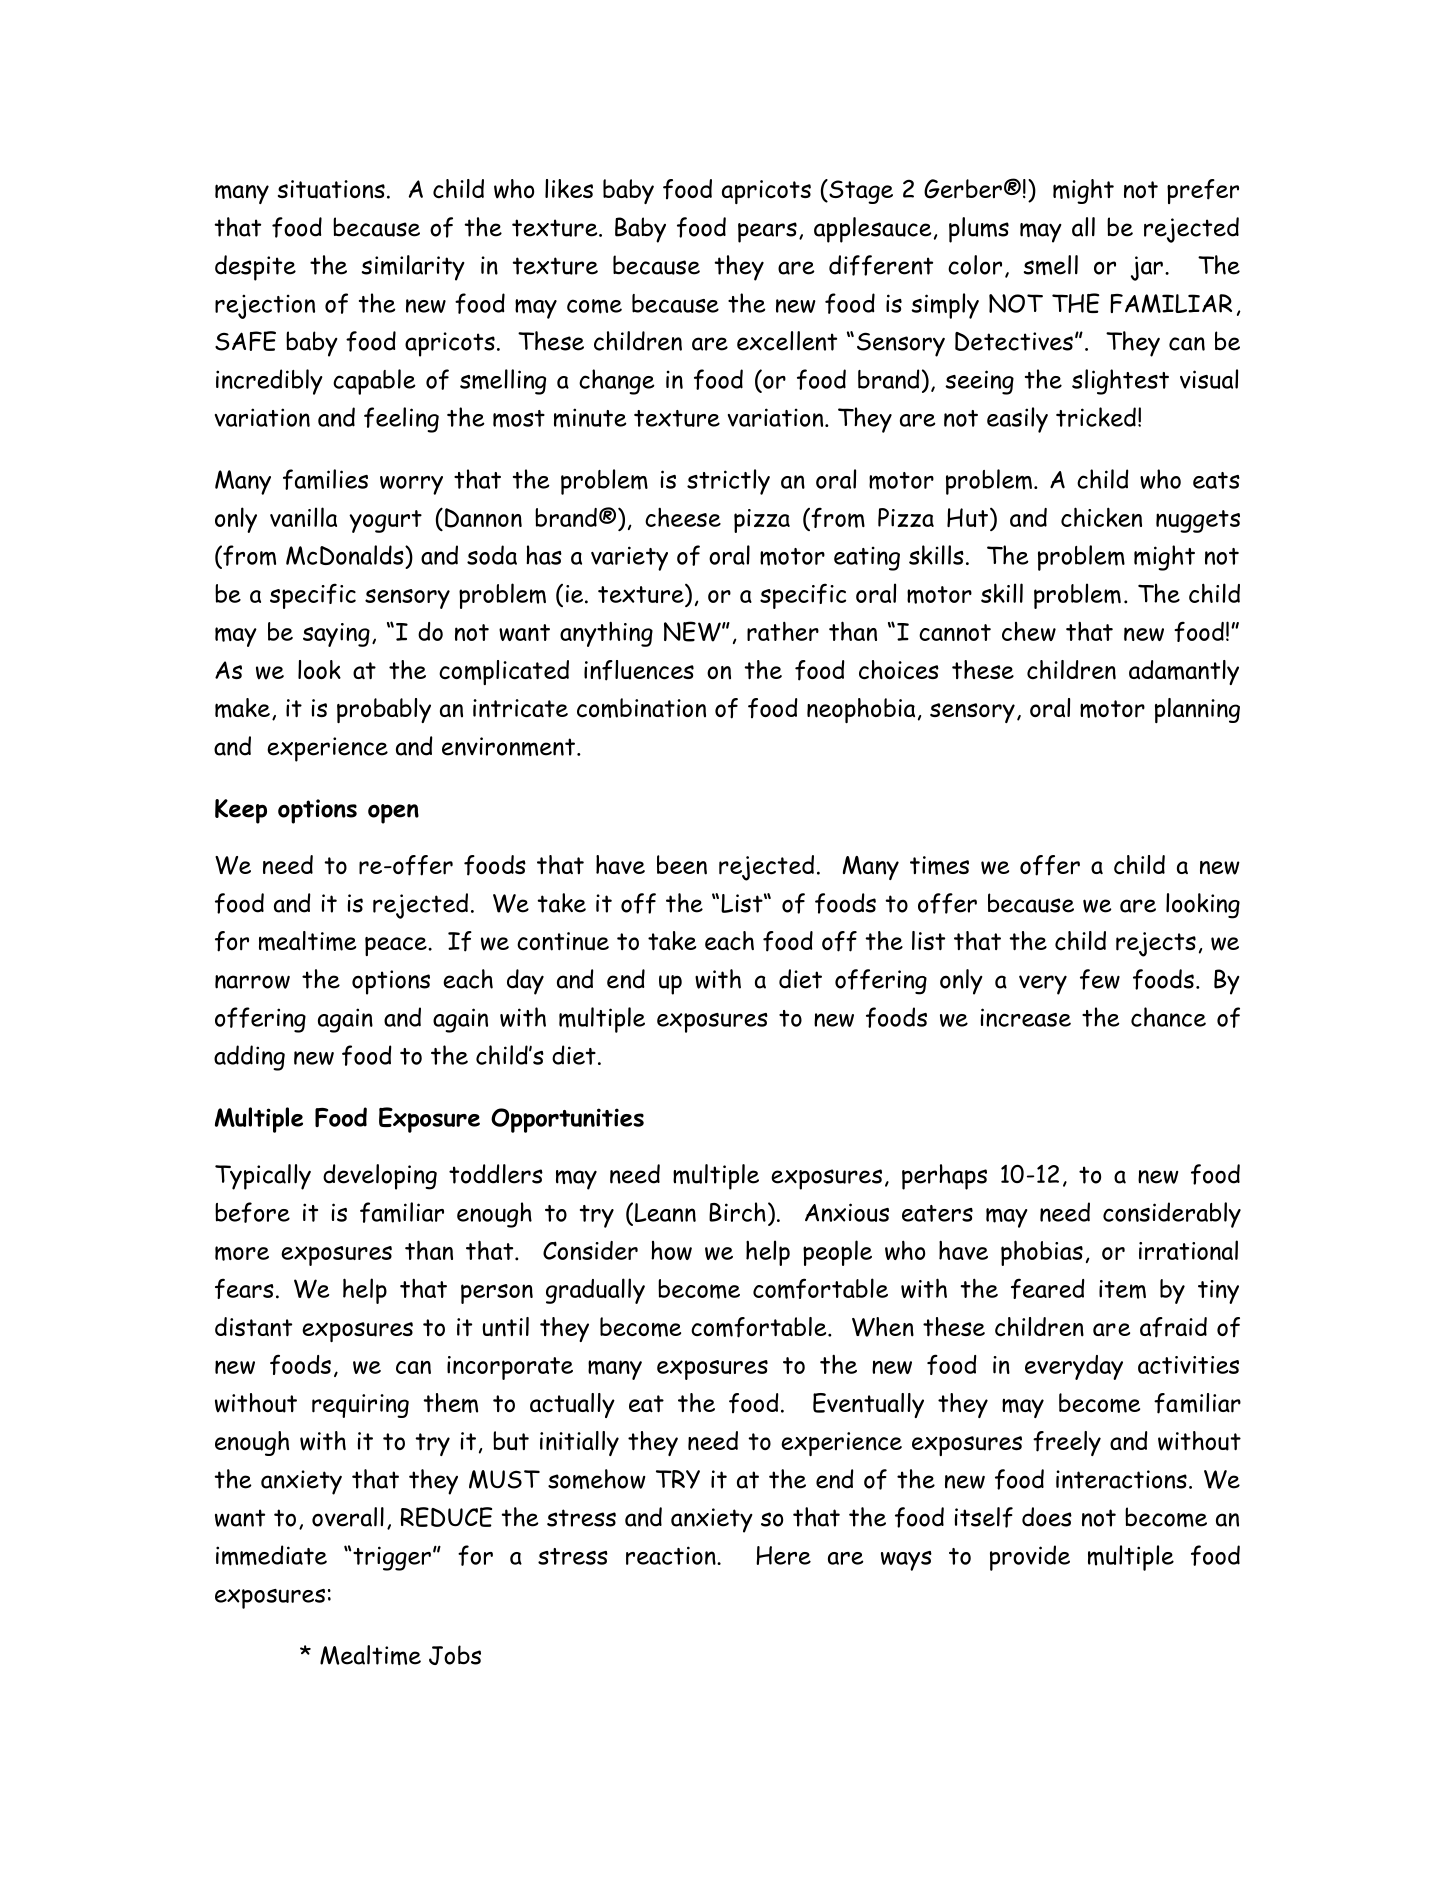 The width and height of the screenshot is (1455, 1883). Describe the element at coordinates (783, 1555) in the screenshot. I see `Here` at that location.
